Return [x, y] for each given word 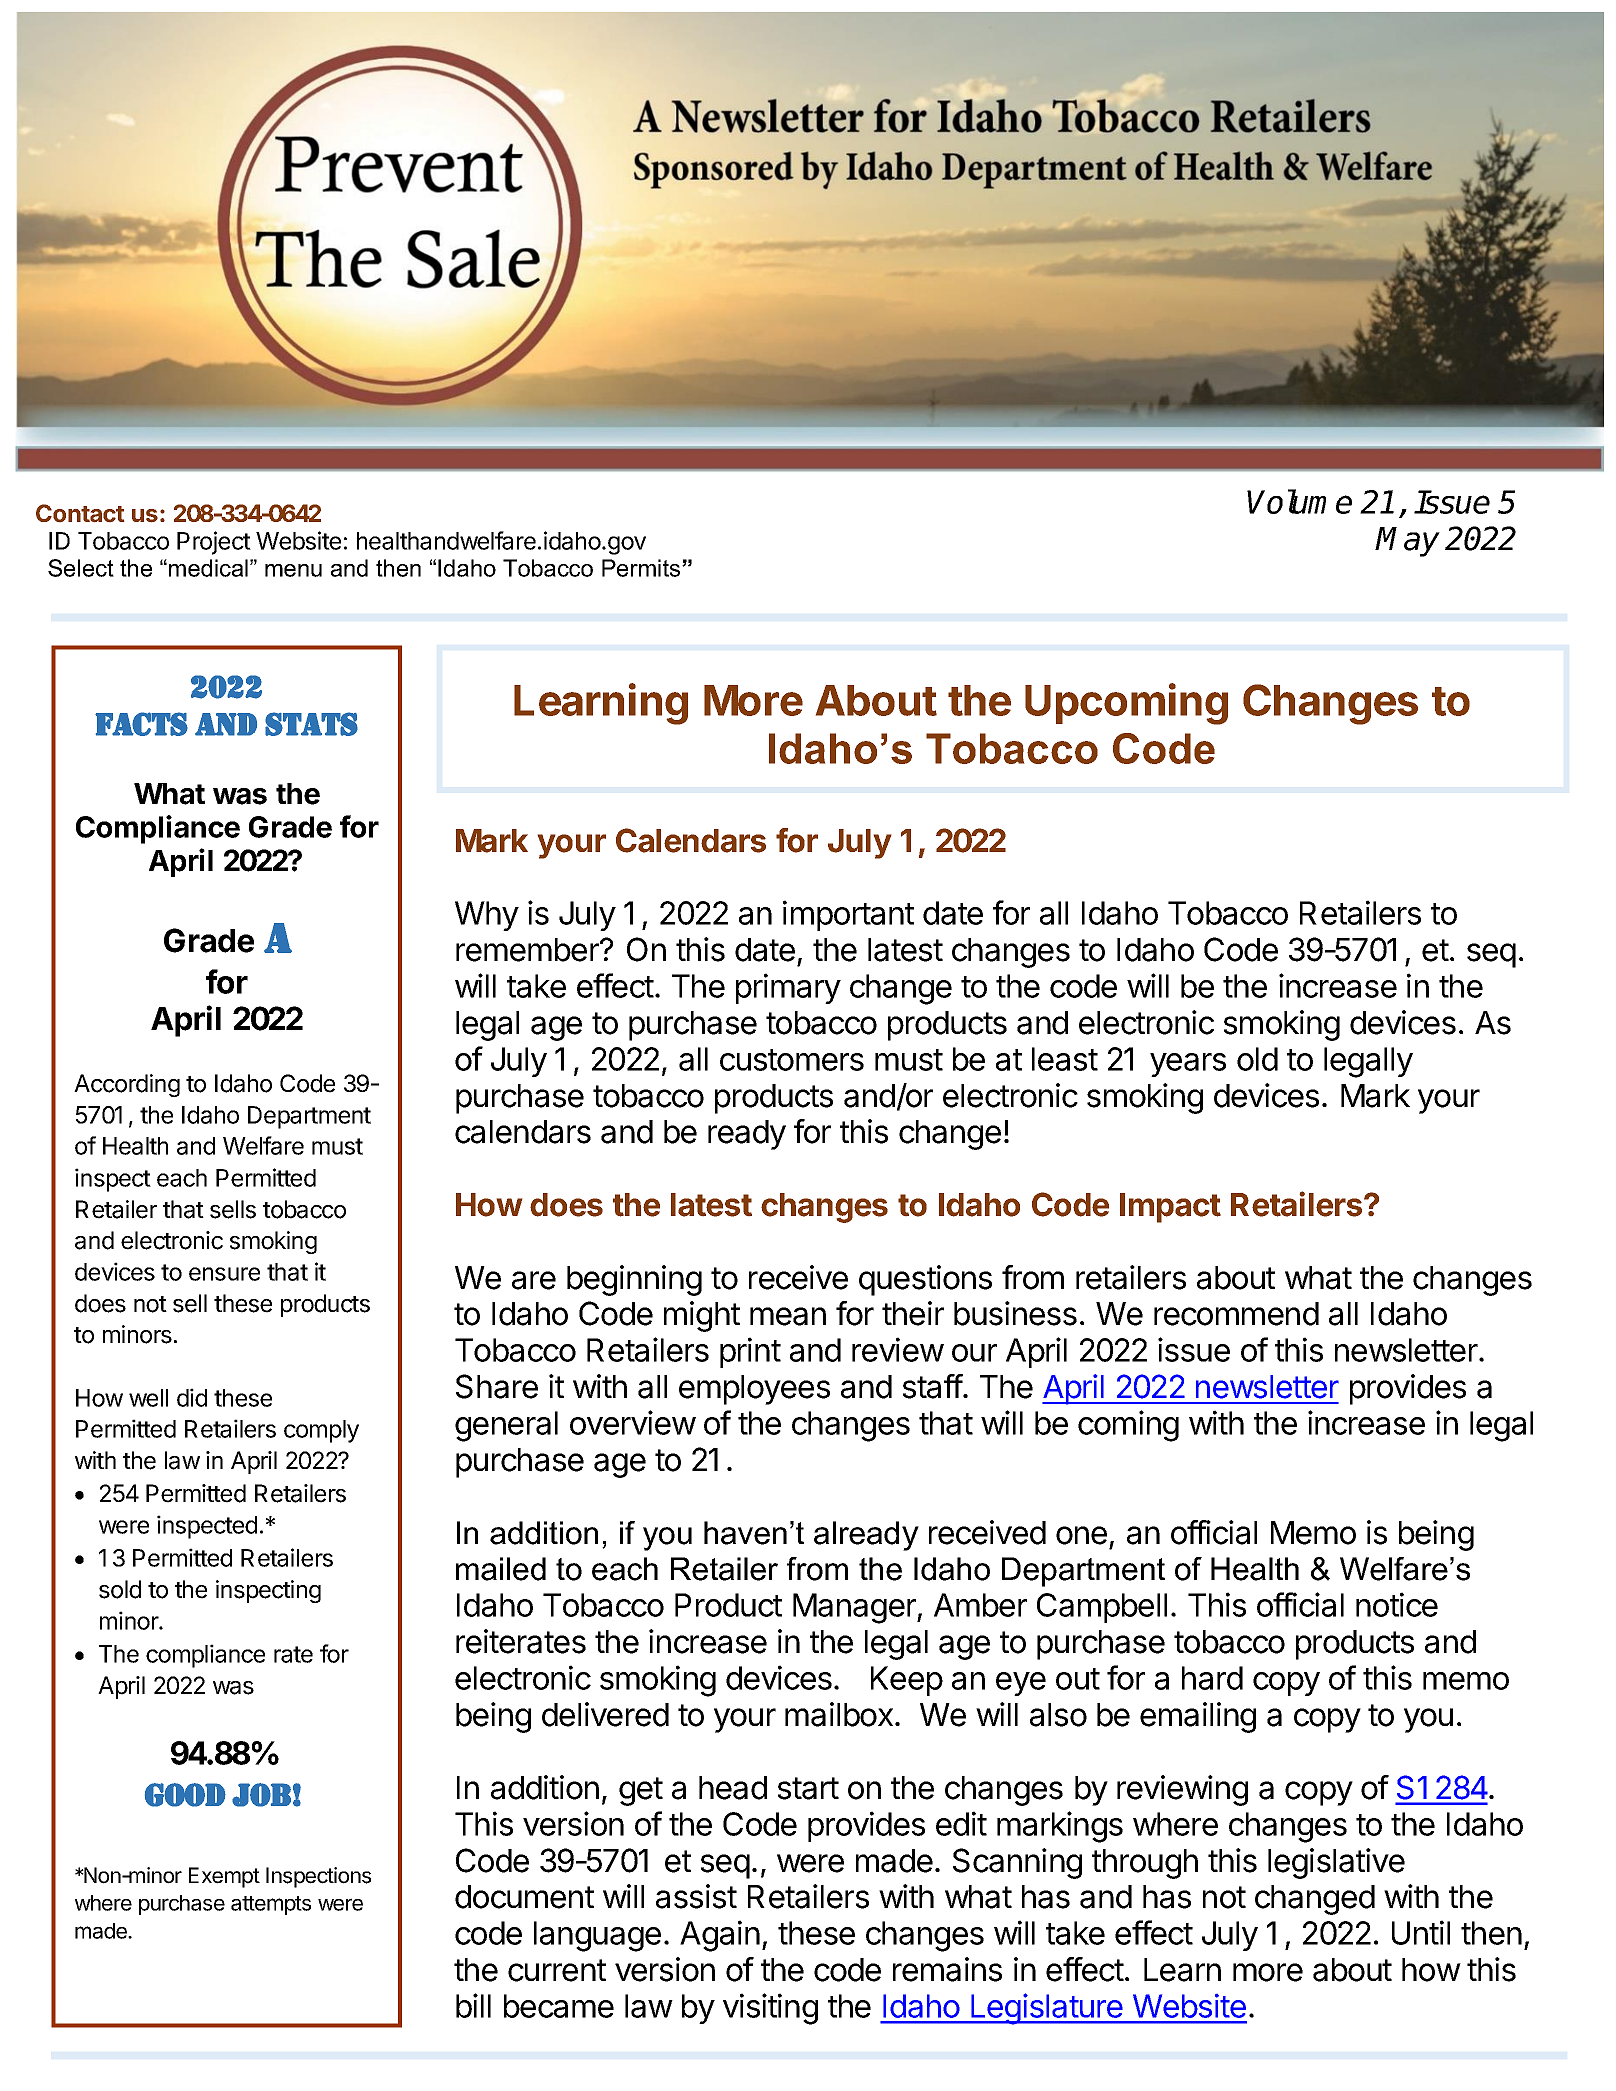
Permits [642, 568]
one [1081, 1535]
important [848, 915]
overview [633, 1422]
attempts [271, 1905]
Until [1421, 1932]
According [127, 1085]
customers [792, 1060]
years [1188, 1065]
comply [321, 1431]
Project [214, 543]
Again [720, 1936]
